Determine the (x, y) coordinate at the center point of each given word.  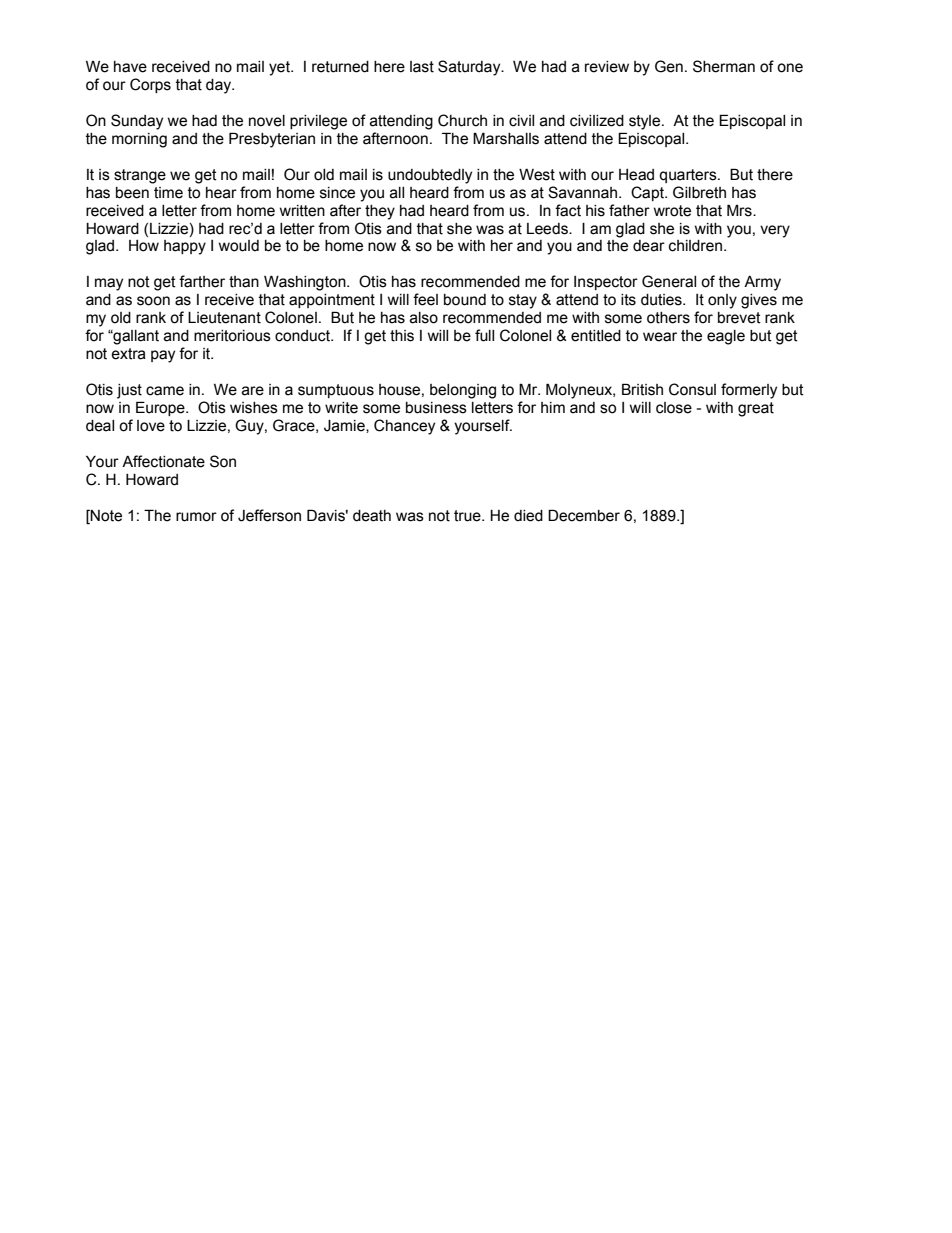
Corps (150, 85)
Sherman (724, 66)
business (436, 408)
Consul (692, 389)
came (165, 391)
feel (425, 299)
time (168, 193)
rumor (196, 517)
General (669, 281)
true (468, 516)
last (422, 67)
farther (202, 281)
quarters (689, 176)
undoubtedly (430, 176)
